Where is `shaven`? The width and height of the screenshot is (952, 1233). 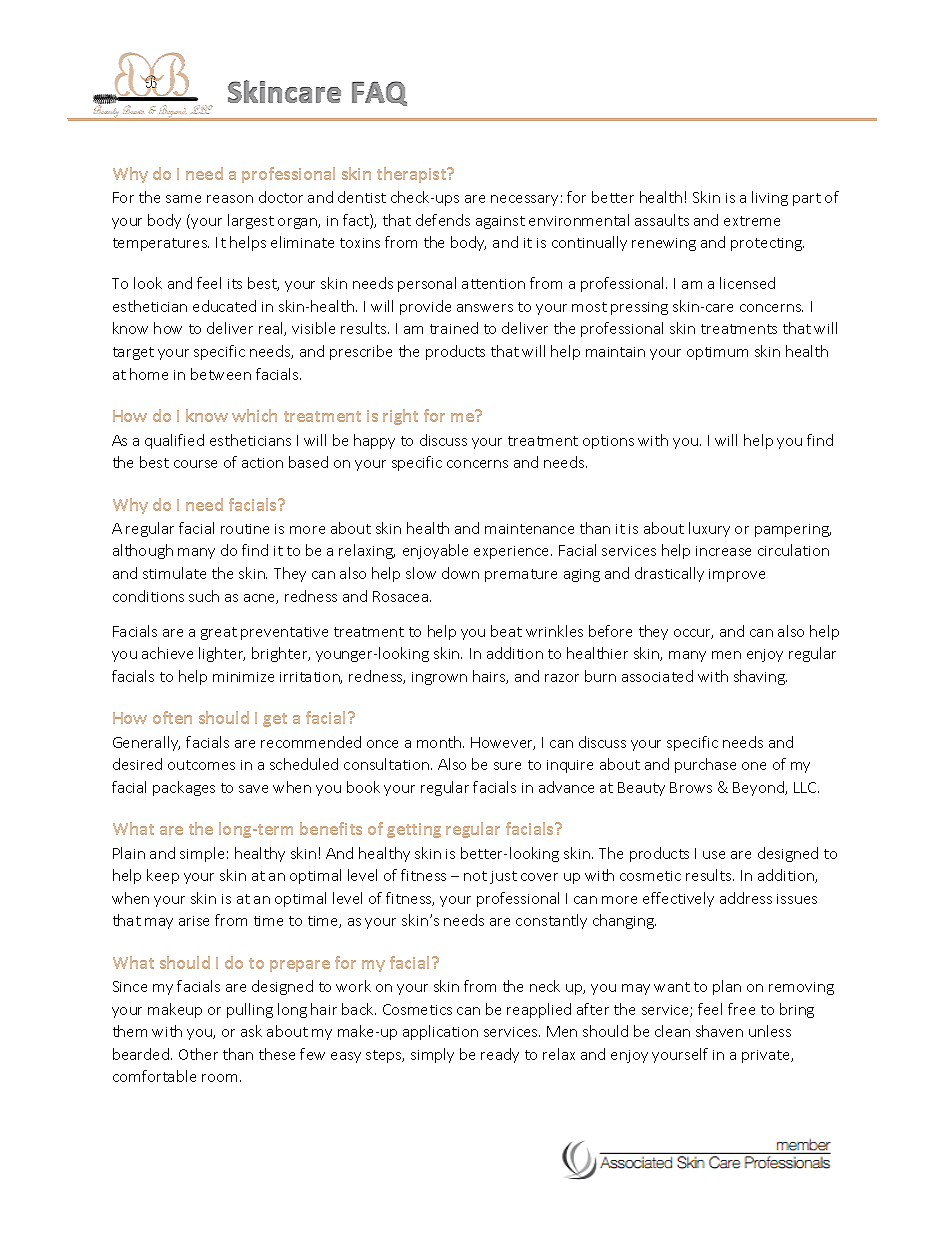
shaven is located at coordinates (719, 1031).
